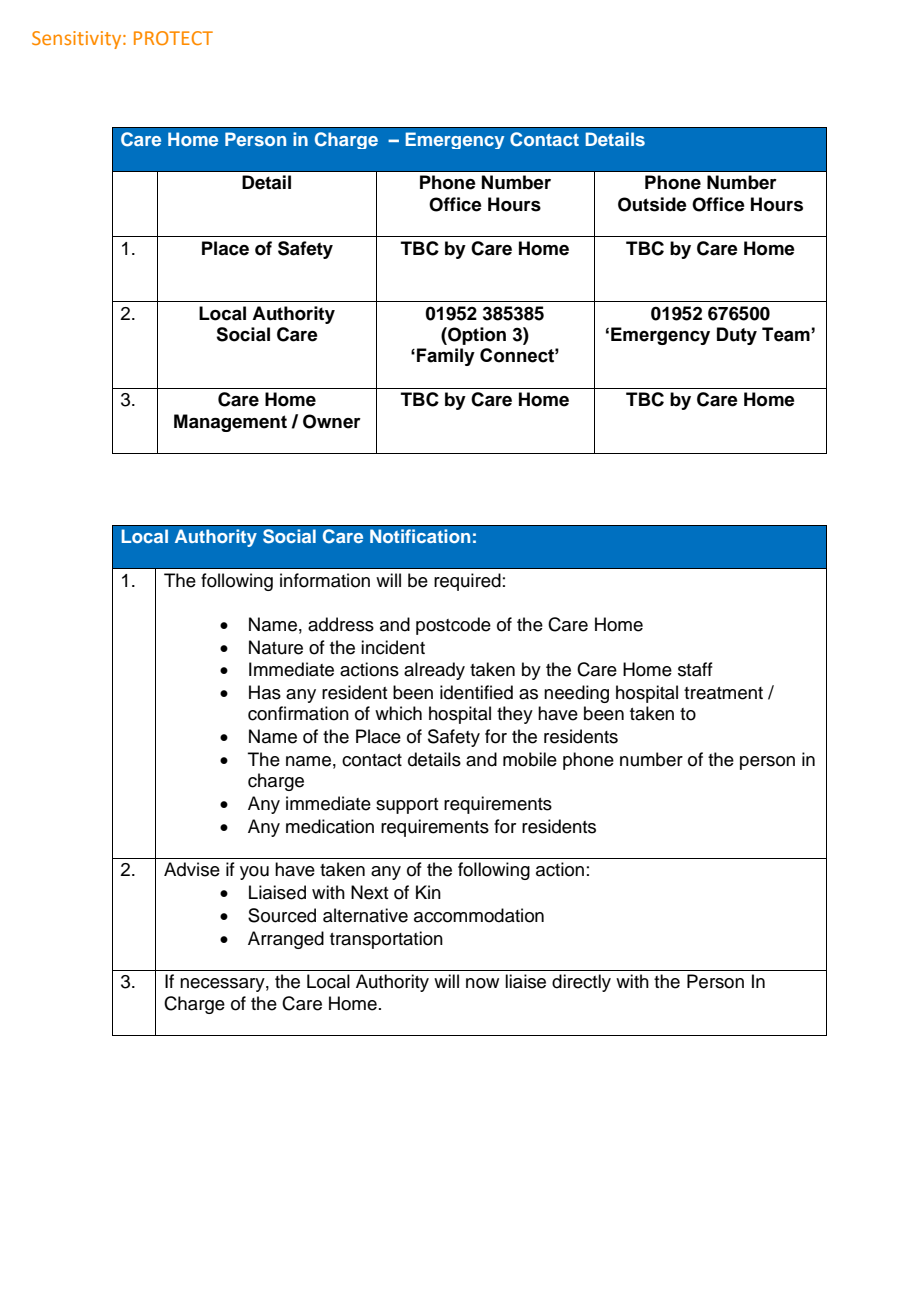  Describe the element at coordinates (652, 204) in the screenshot. I see `Outside` at that location.
